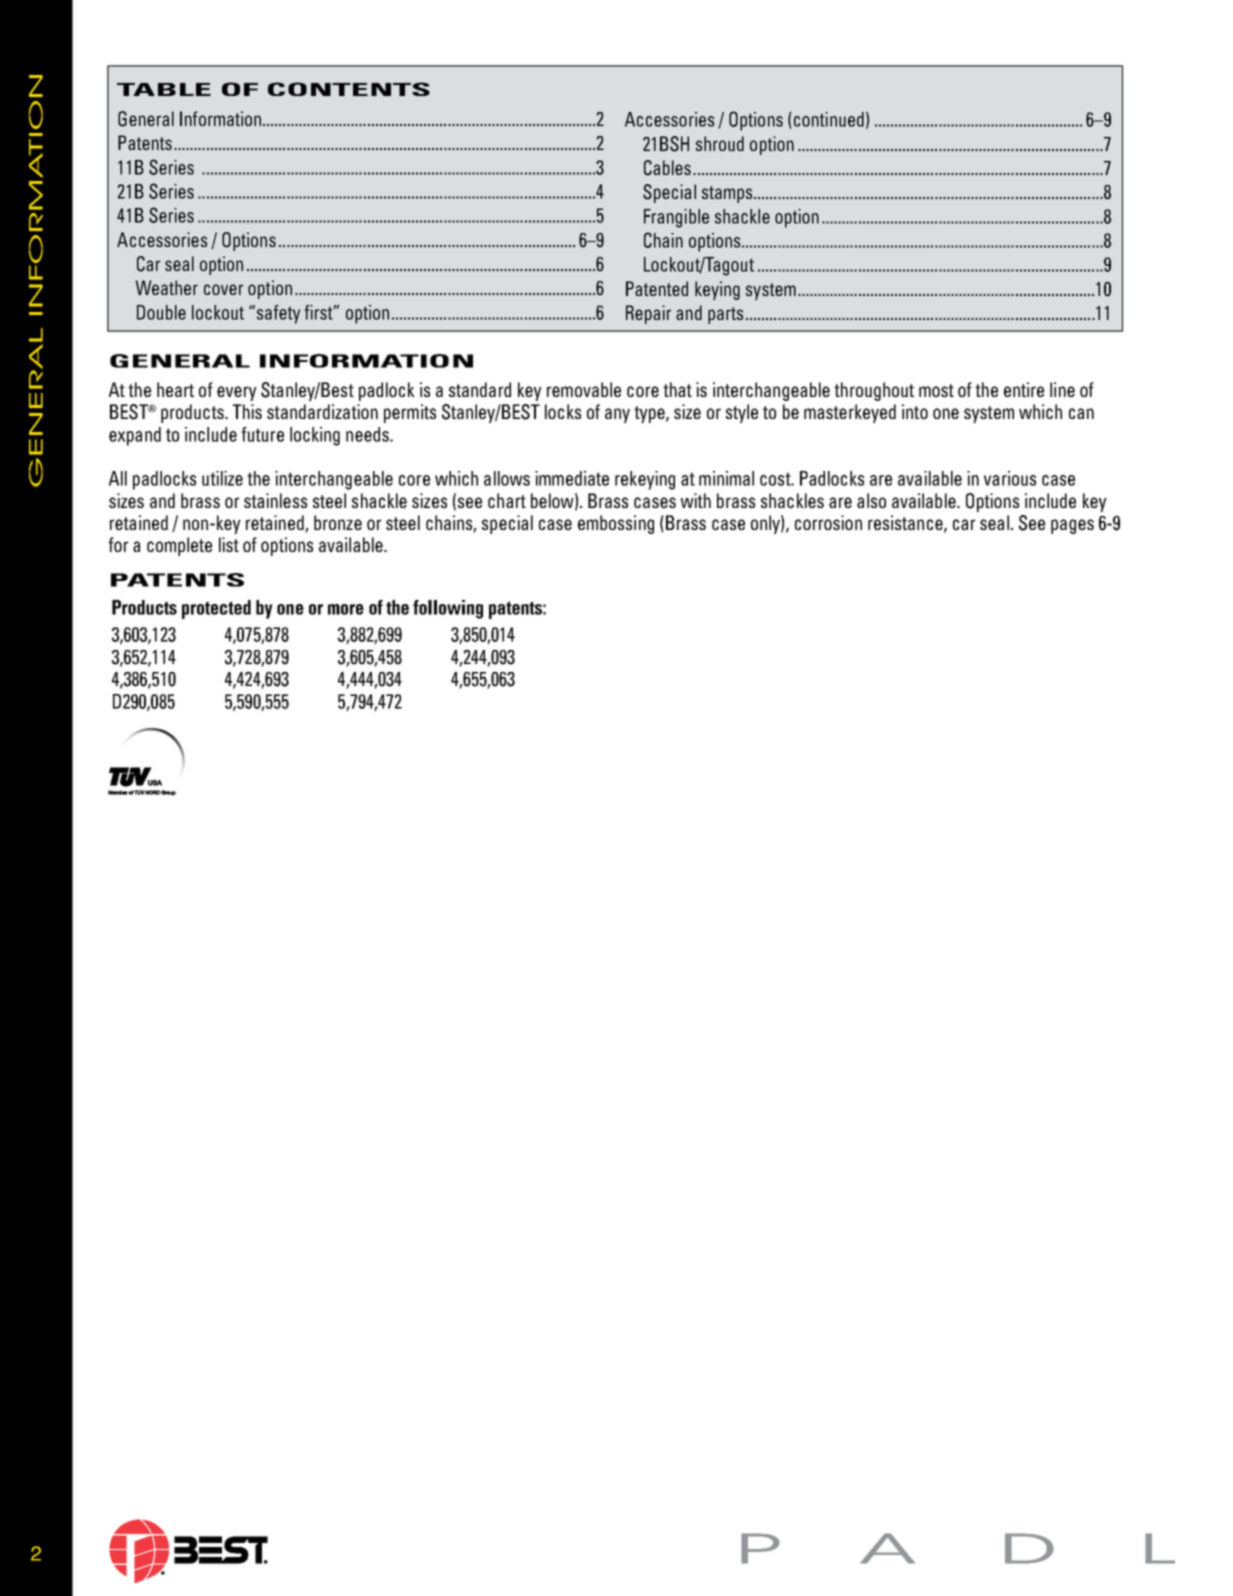 This image has height=1596, width=1233. I want to click on shroud, so click(720, 143).
